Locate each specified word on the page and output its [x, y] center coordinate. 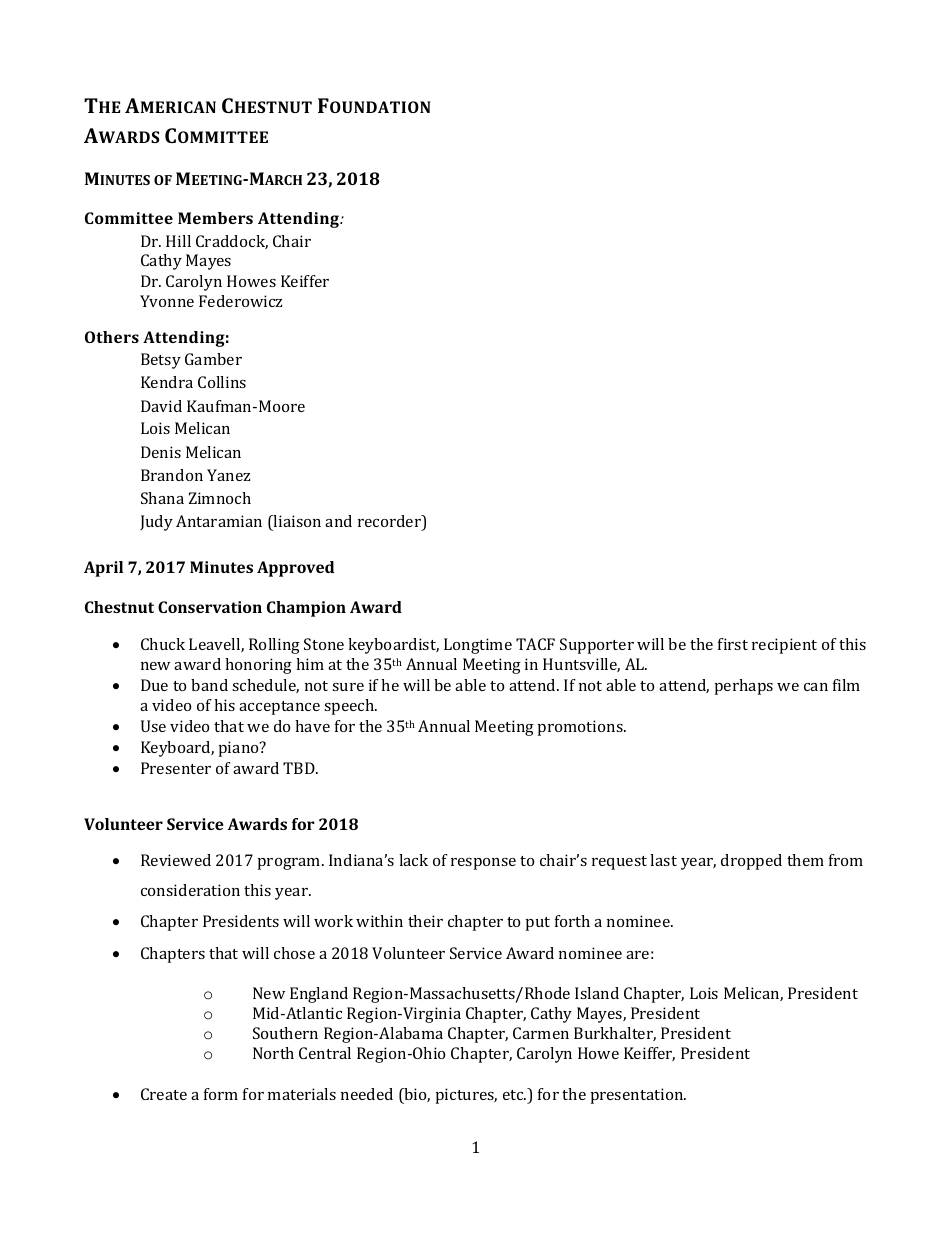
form [221, 1094]
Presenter [176, 768]
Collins [222, 382]
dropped [751, 862]
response [483, 864]
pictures [466, 1096]
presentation [638, 1096]
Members [215, 218]
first [733, 644]
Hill [178, 241]
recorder [390, 522]
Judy [156, 523]
